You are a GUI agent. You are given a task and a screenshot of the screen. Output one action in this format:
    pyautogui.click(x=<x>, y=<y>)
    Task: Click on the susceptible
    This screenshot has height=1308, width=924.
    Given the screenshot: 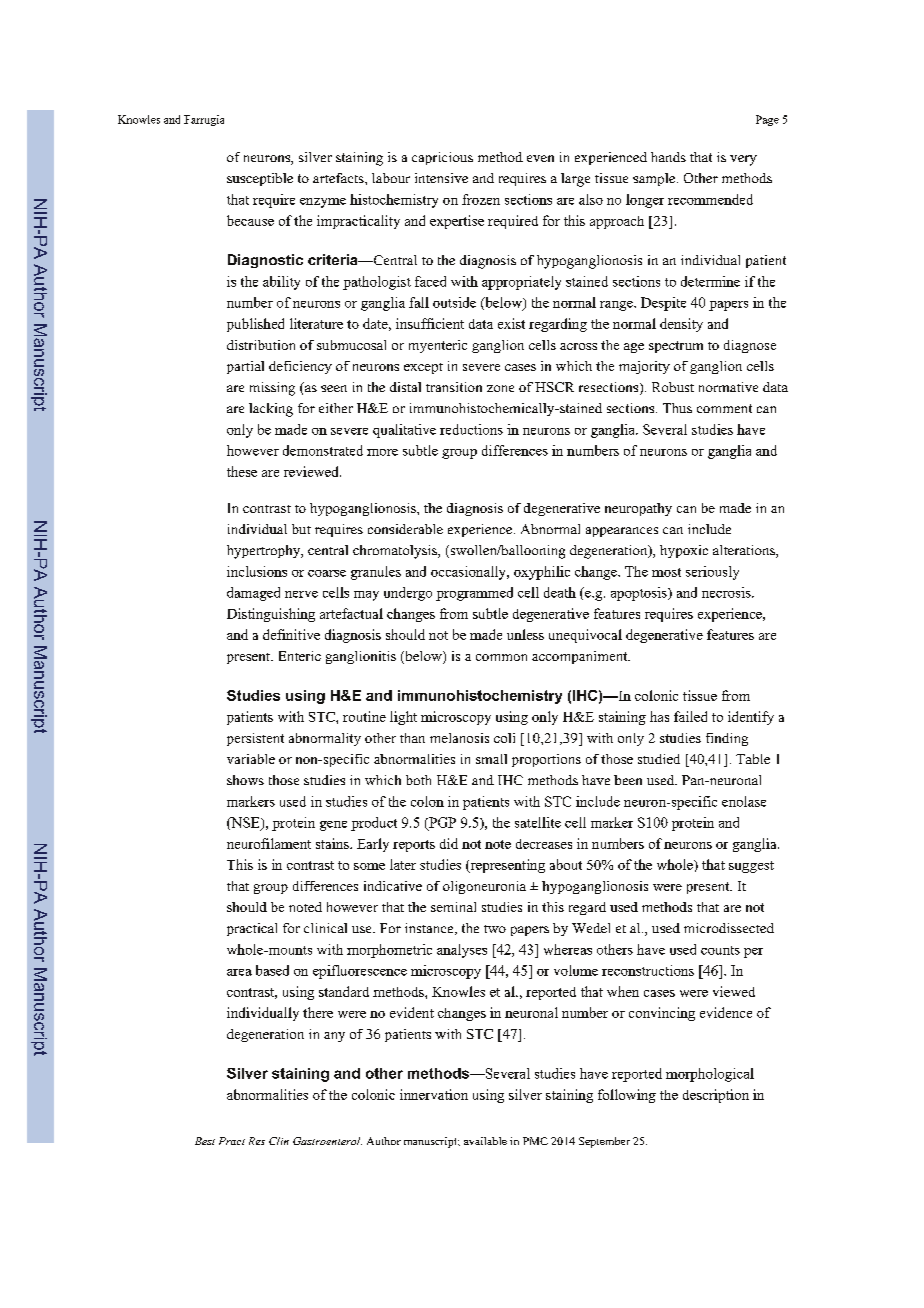 What is the action you would take?
    pyautogui.click(x=260, y=179)
